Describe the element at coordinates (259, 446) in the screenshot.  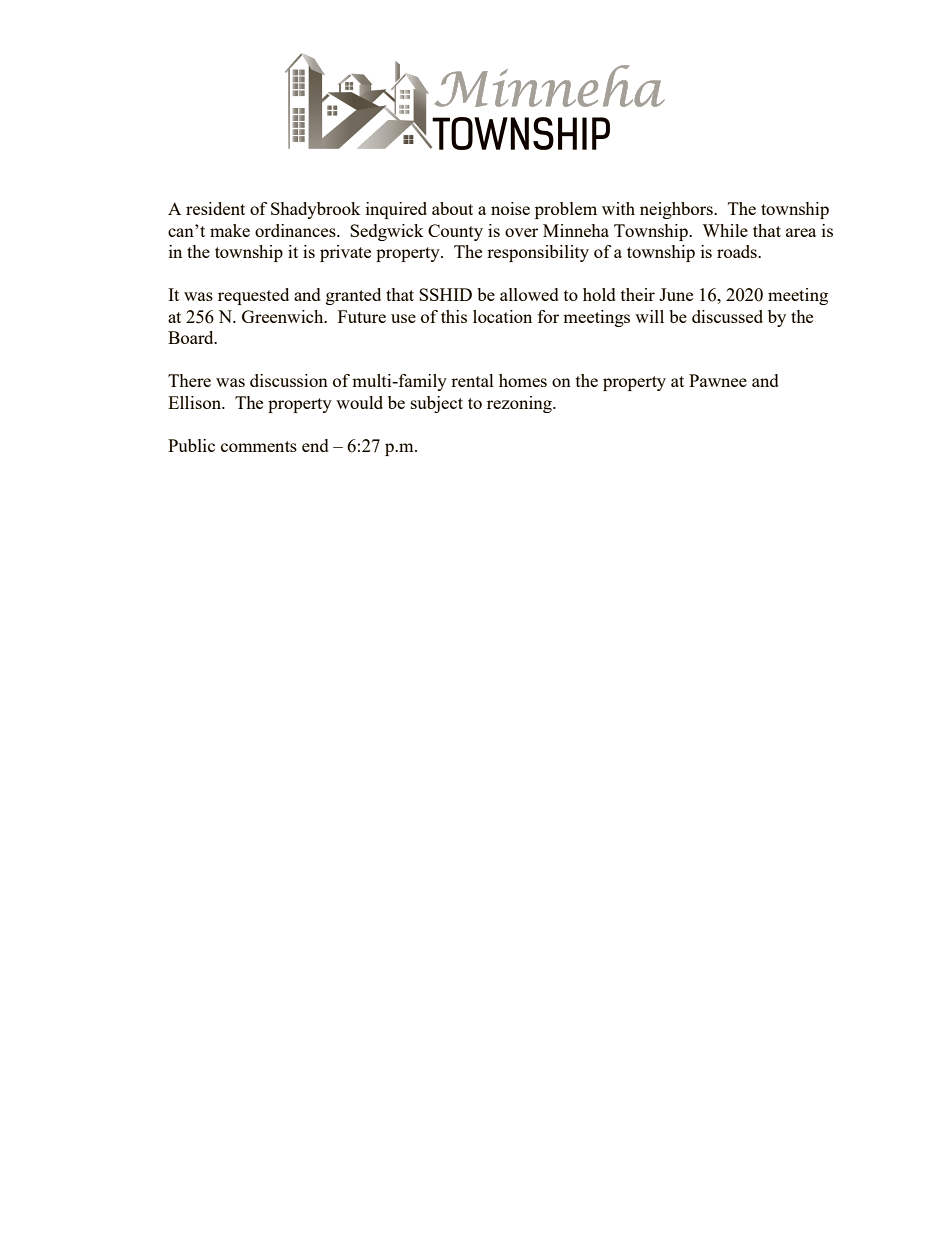
I see `comments` at that location.
